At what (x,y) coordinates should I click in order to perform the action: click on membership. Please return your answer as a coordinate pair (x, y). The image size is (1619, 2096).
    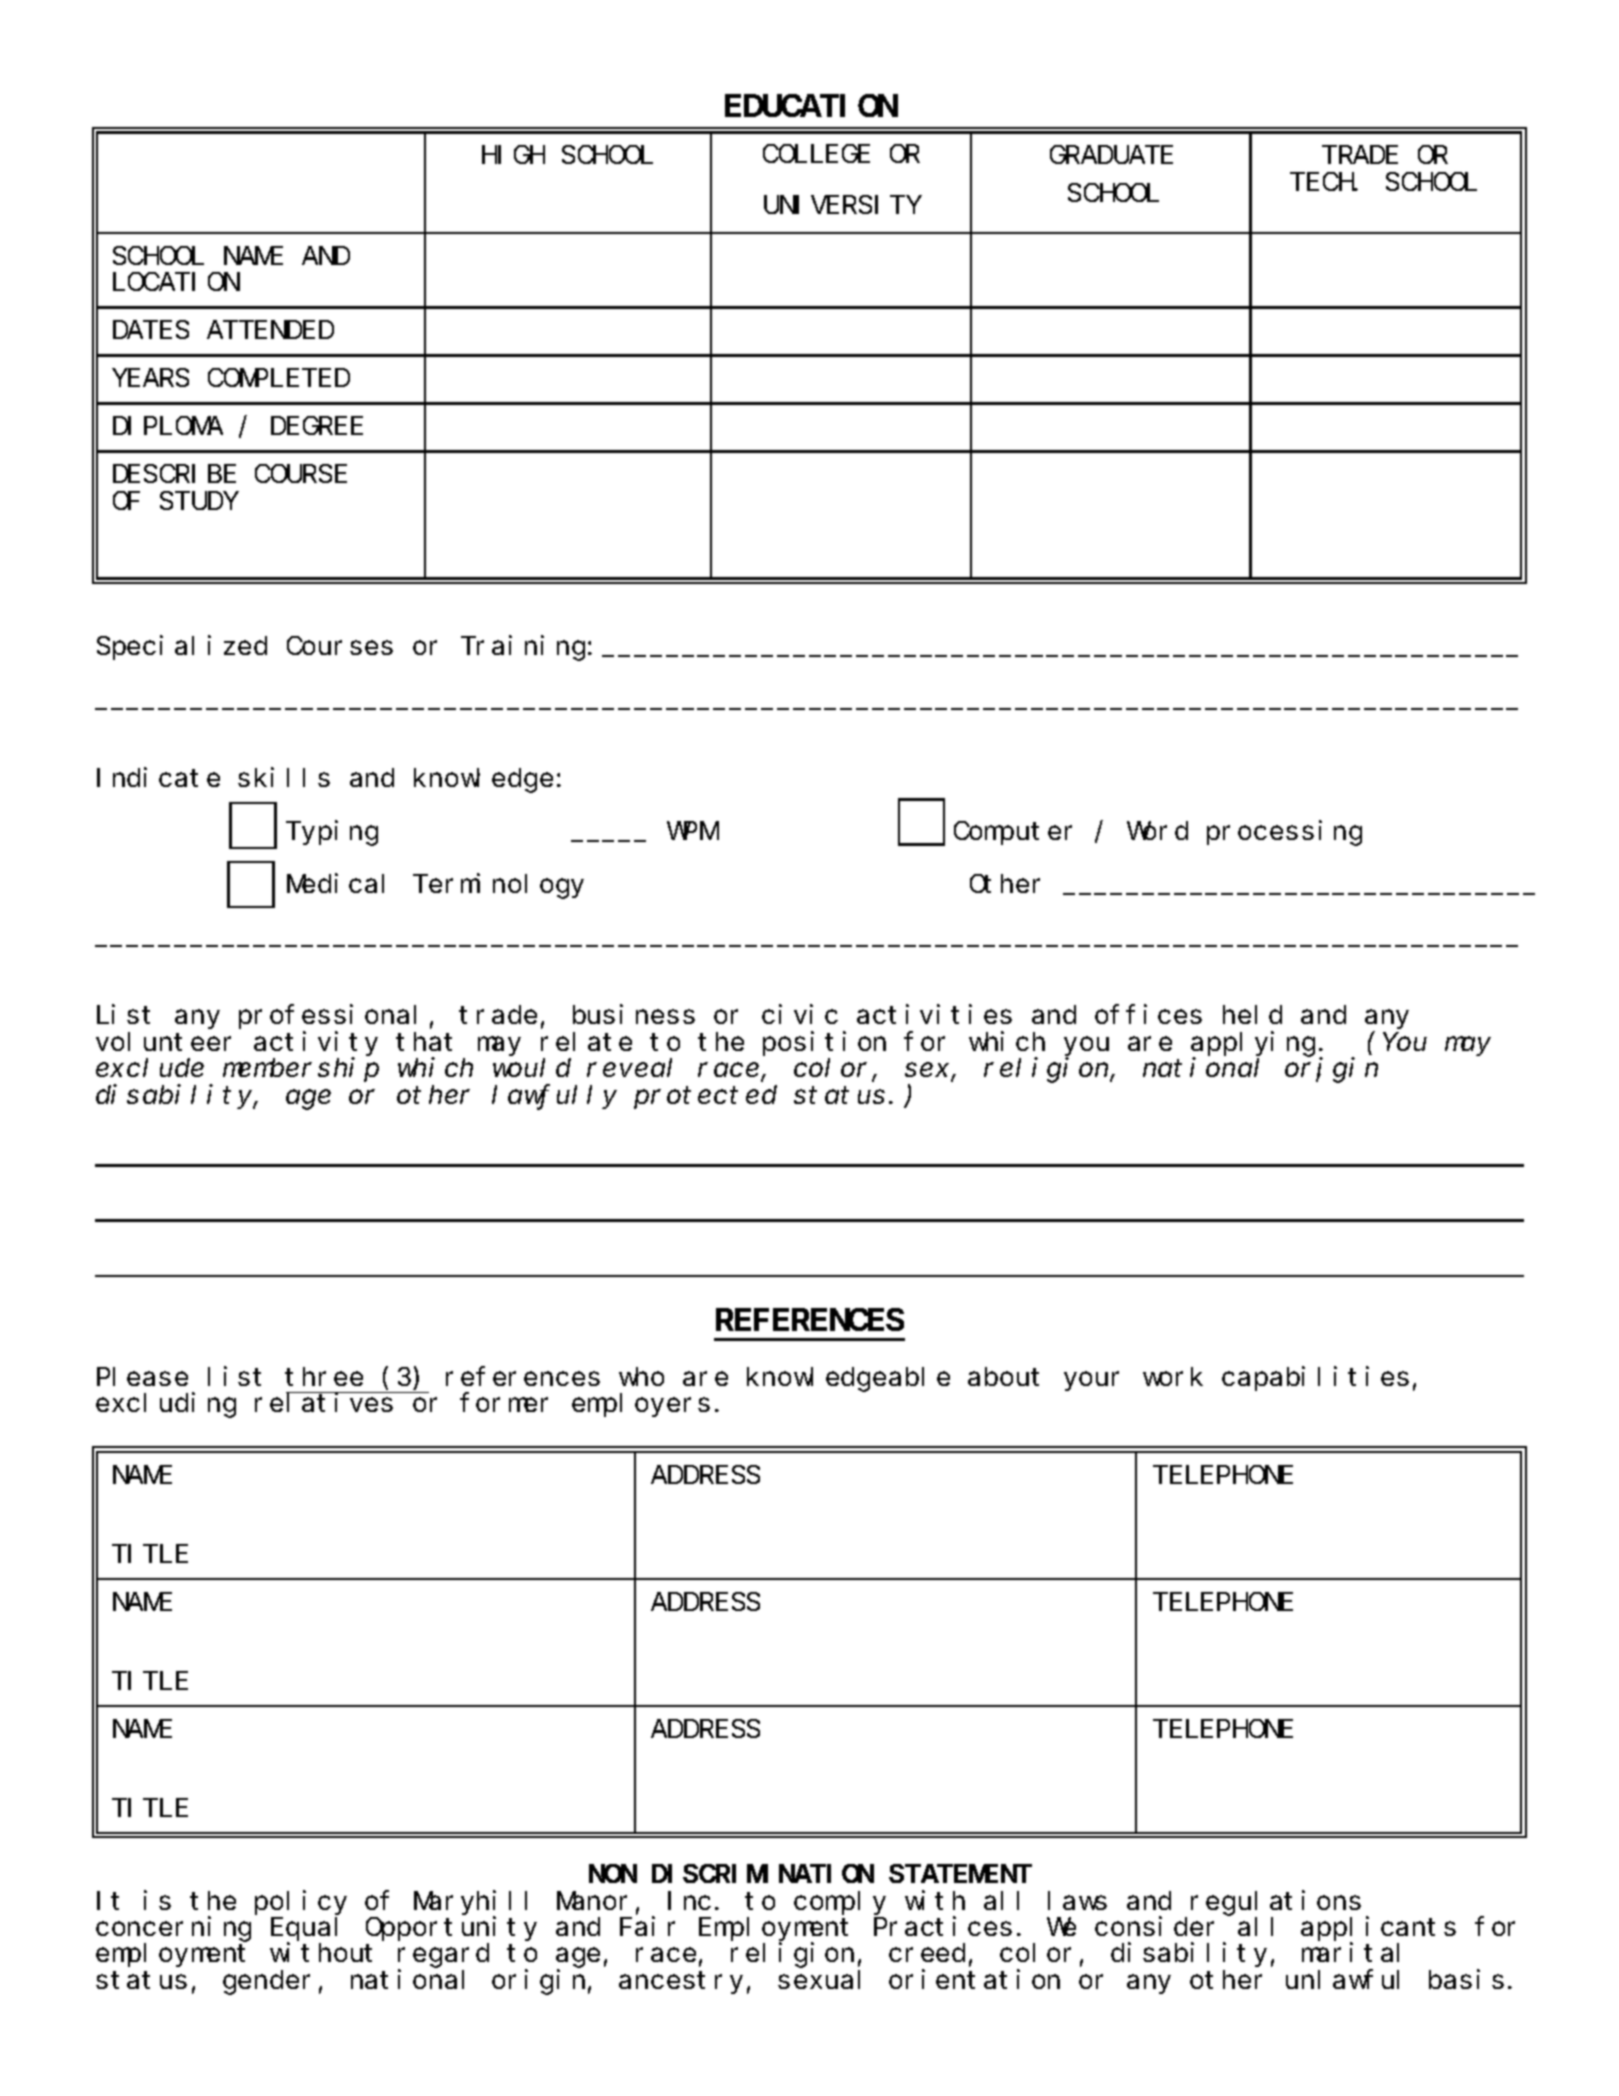
    Looking at the image, I should click on (301, 1070).
